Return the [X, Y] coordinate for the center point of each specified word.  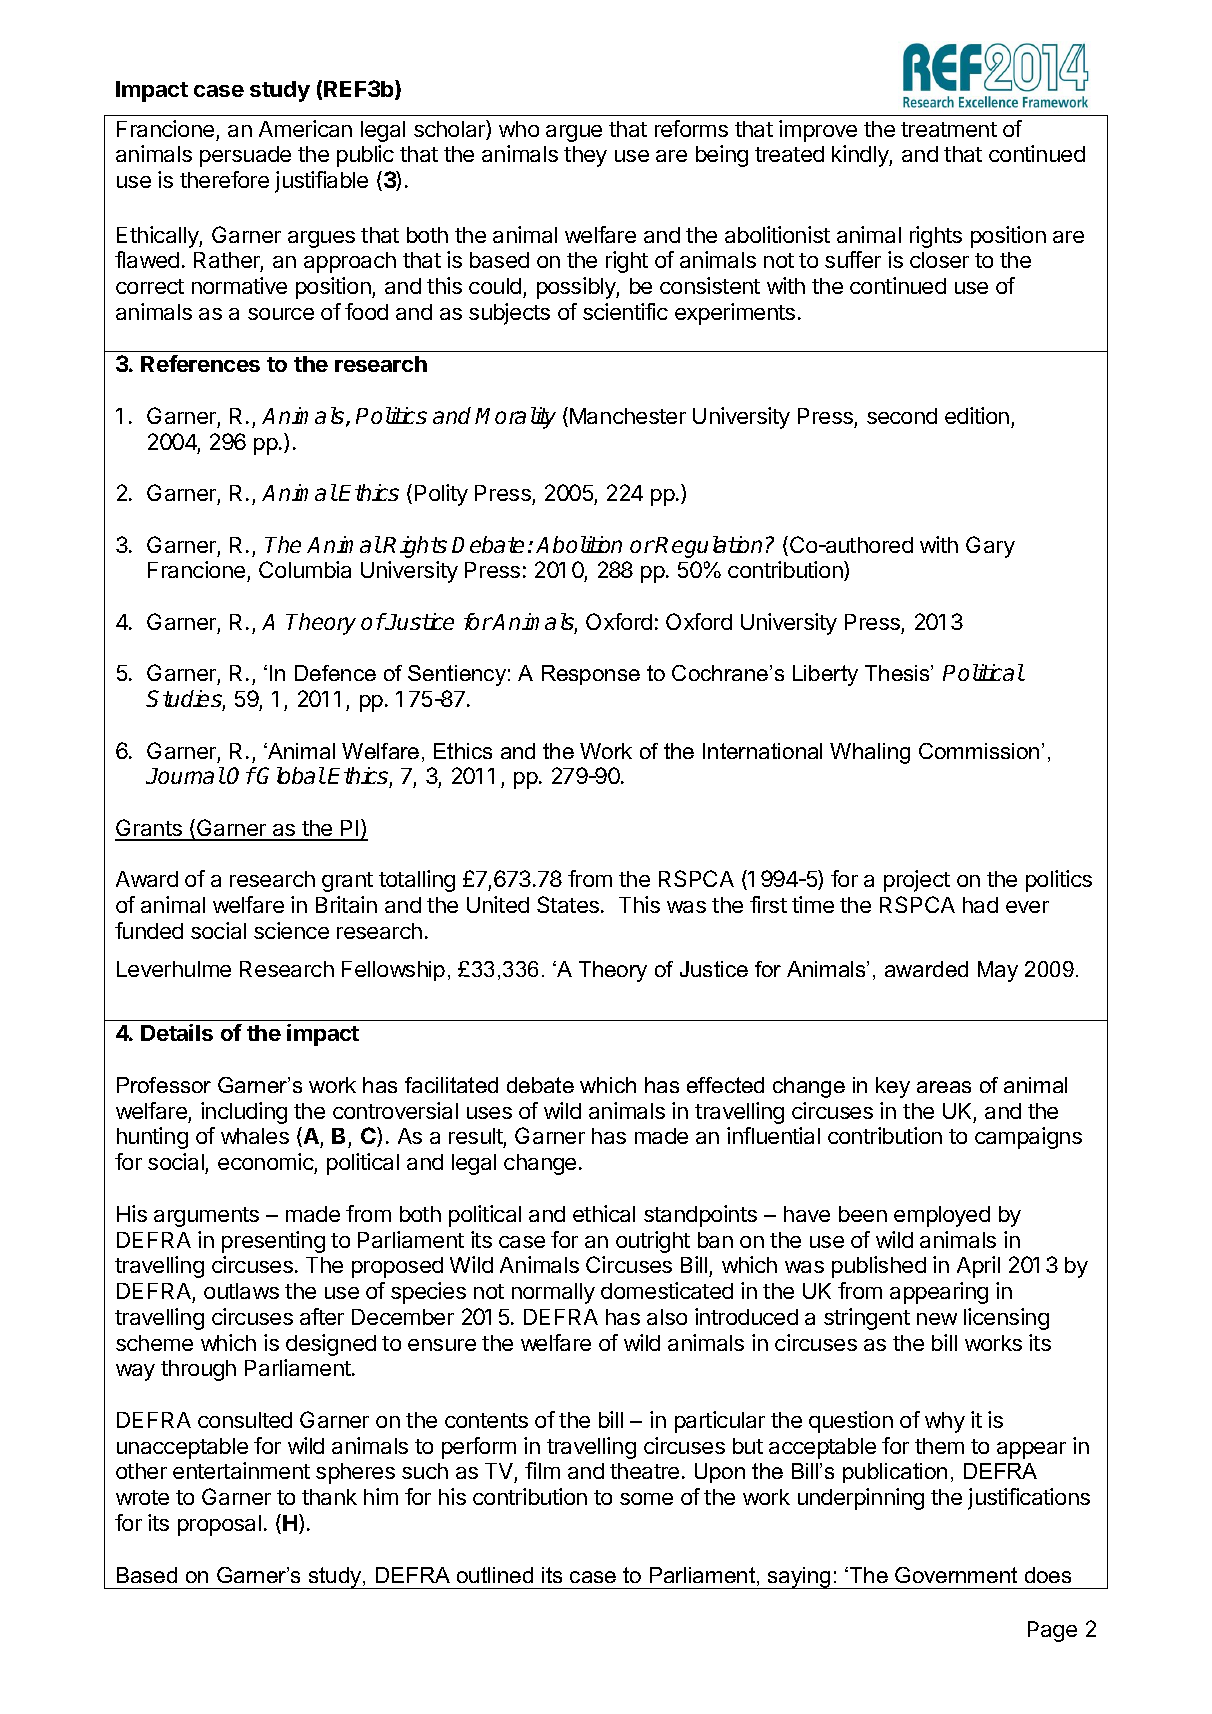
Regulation [708, 547]
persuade [245, 156]
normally [553, 1293]
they [585, 156]
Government [956, 1575]
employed [942, 1216]
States [568, 904]
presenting [273, 1242]
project [917, 881]
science [291, 930]
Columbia [305, 569]
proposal [219, 1525]
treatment [949, 129]
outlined [495, 1575]
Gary [990, 547]
